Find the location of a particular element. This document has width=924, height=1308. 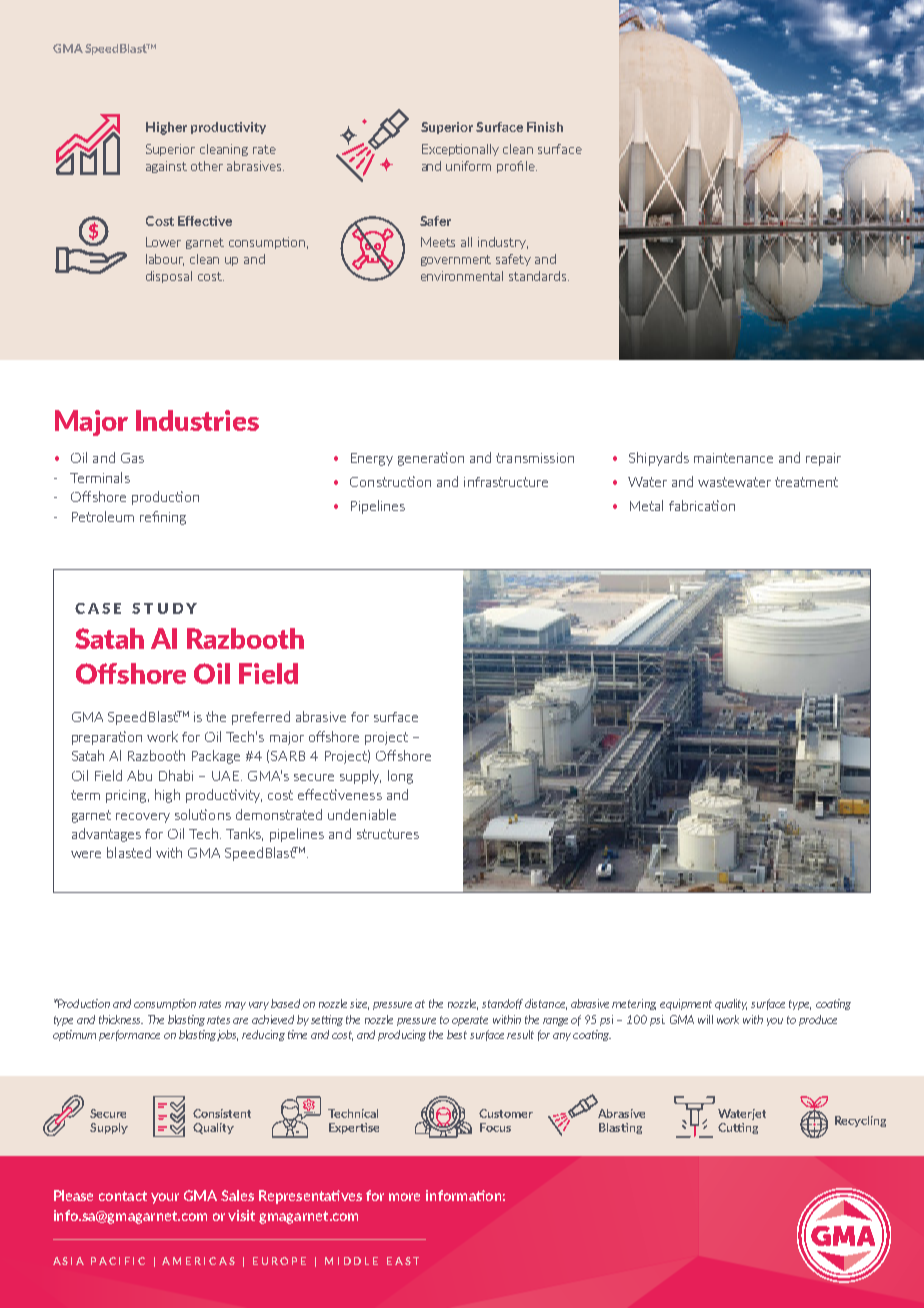

equipment is located at coordinates (686, 1004).
